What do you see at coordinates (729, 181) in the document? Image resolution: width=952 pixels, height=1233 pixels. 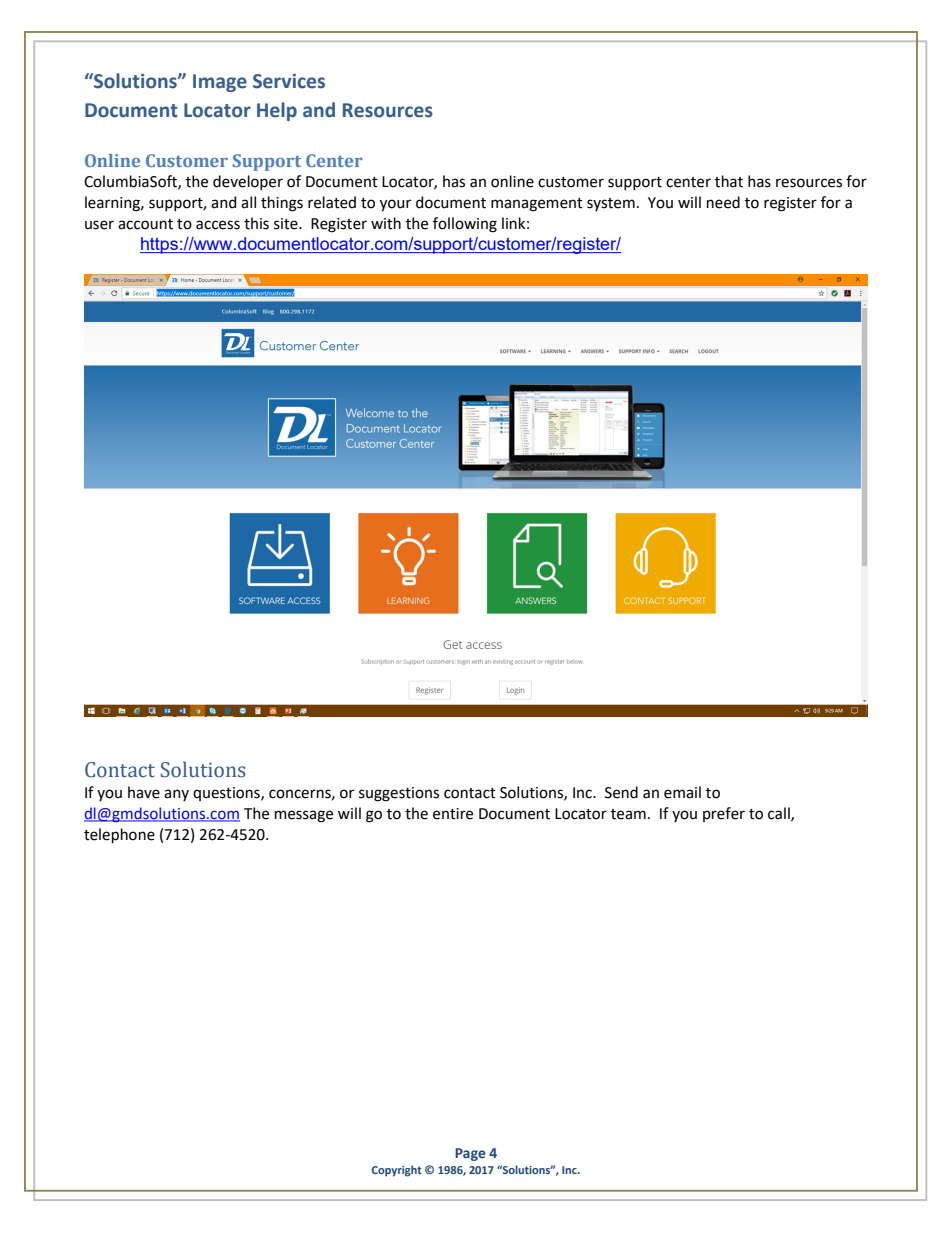 I see `that` at bounding box center [729, 181].
